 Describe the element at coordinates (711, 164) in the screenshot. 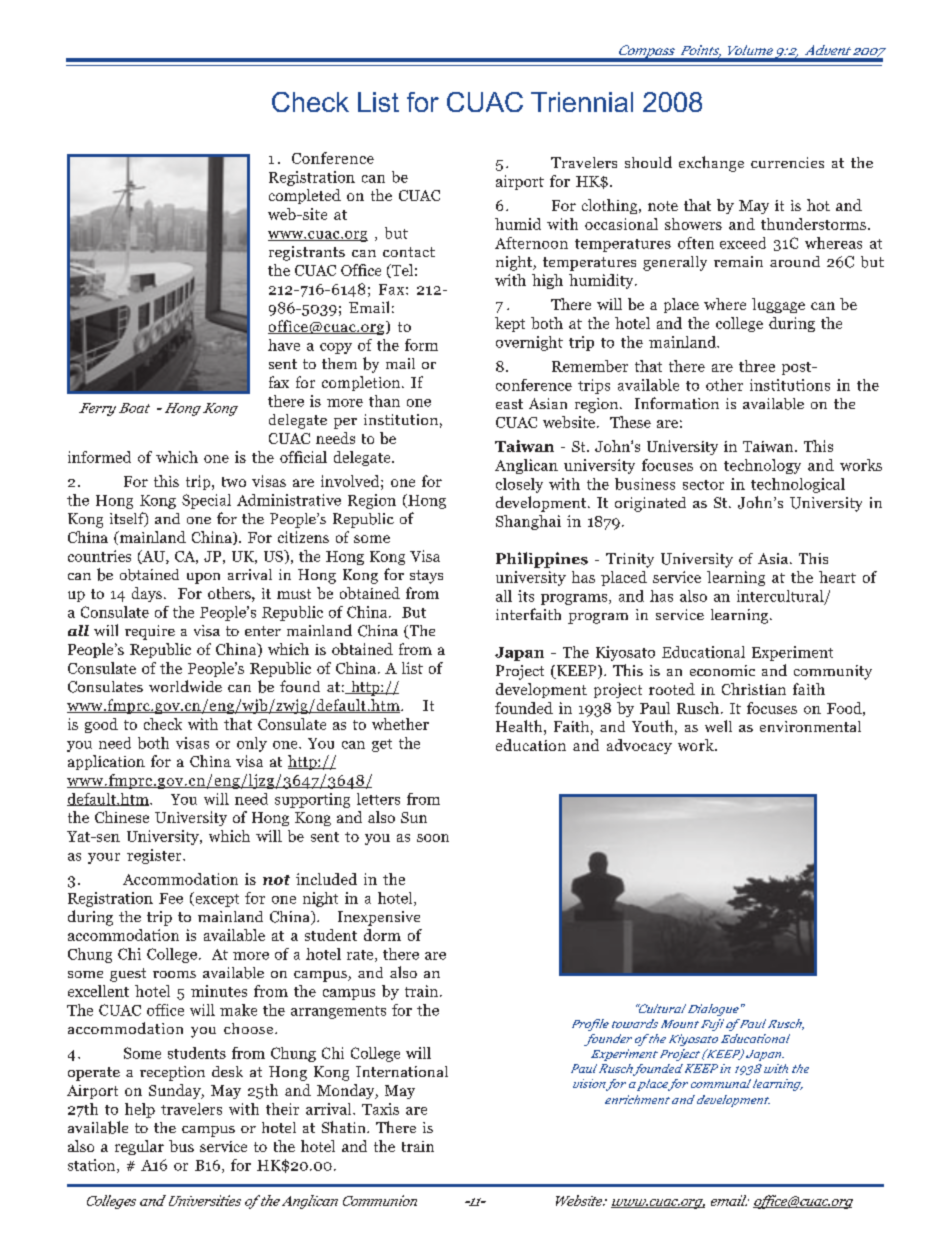

I see `exchange` at that location.
